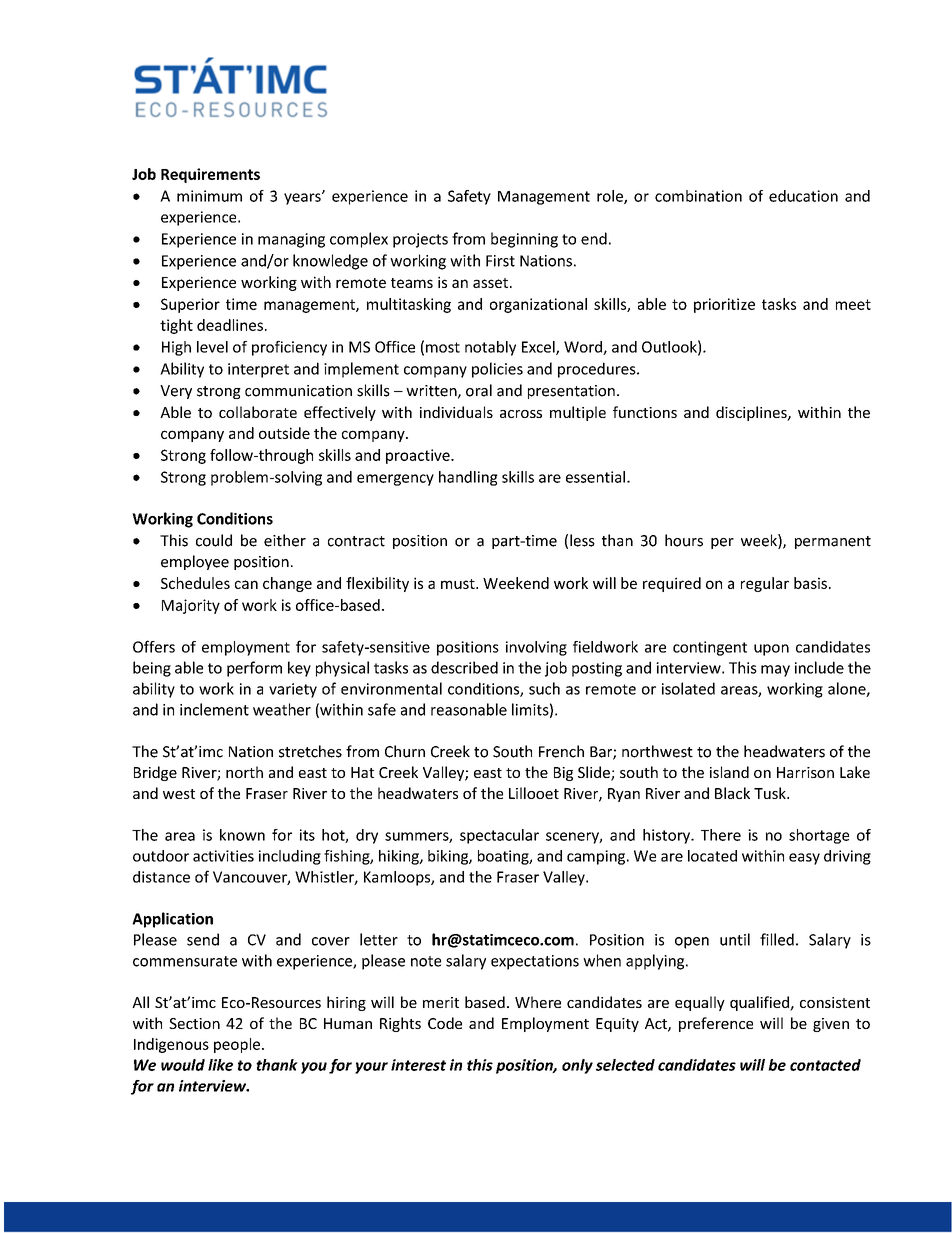  I want to click on known, so click(242, 835).
